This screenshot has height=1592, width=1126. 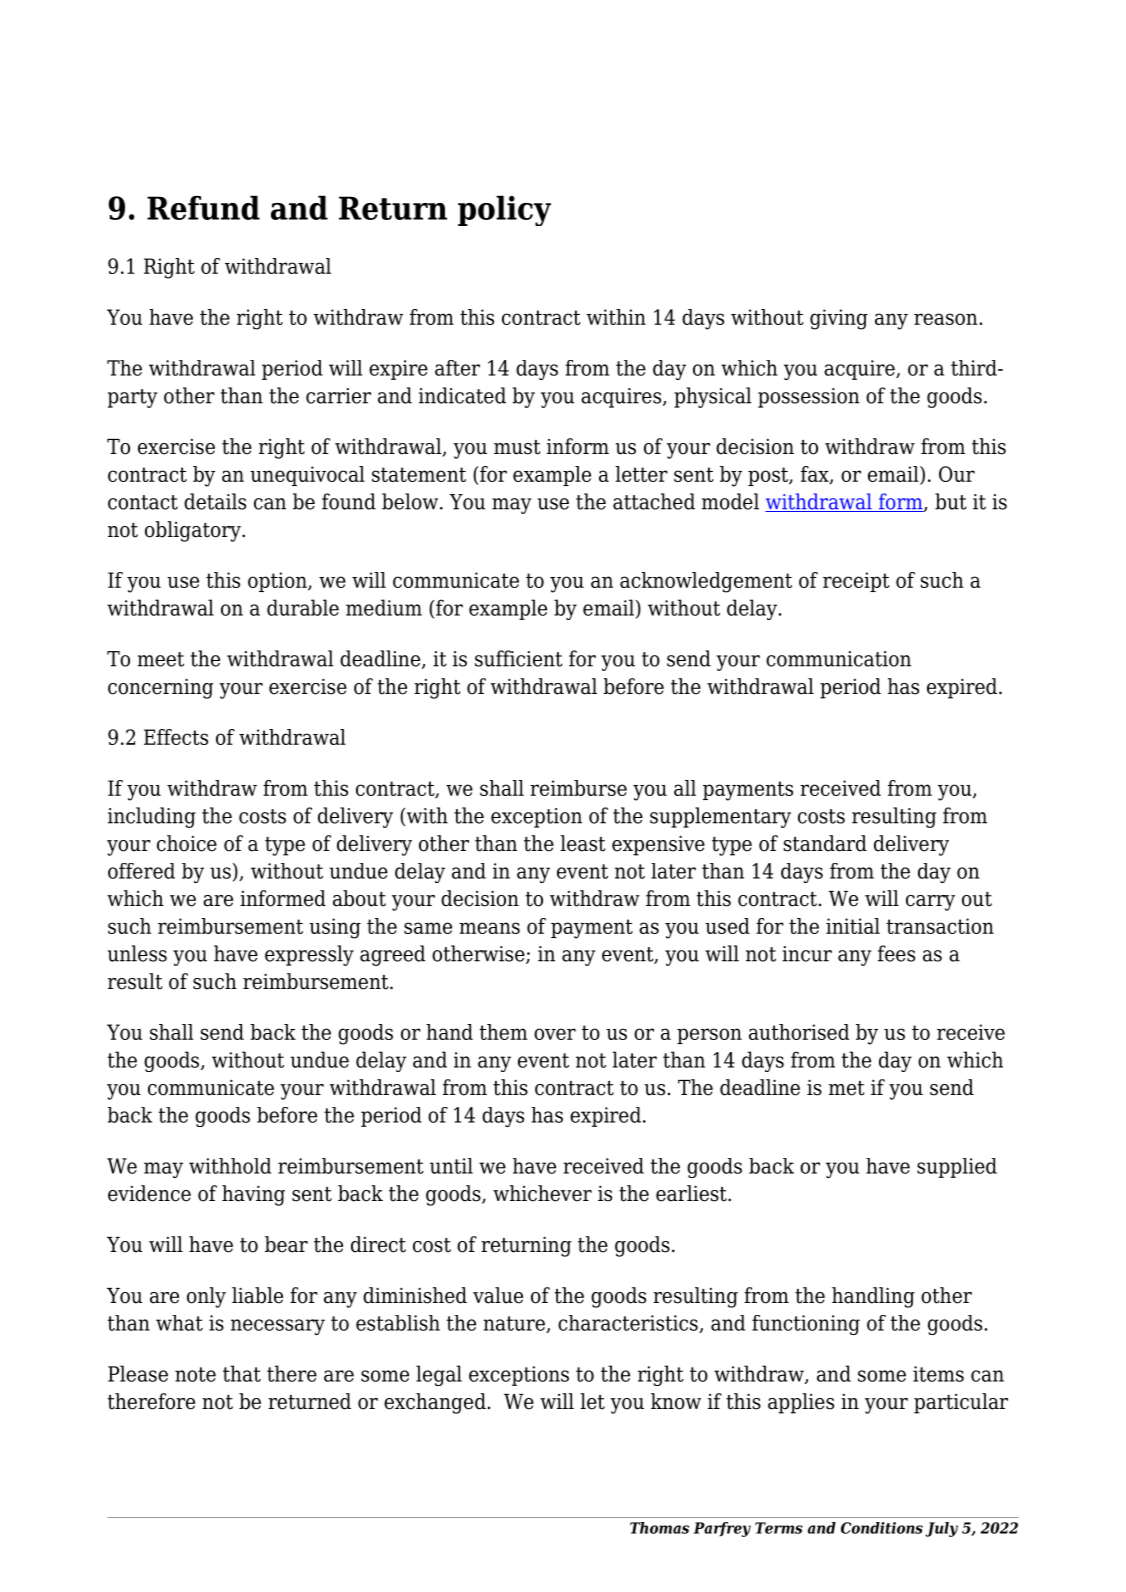 I want to click on Thomas, so click(x=659, y=1528).
